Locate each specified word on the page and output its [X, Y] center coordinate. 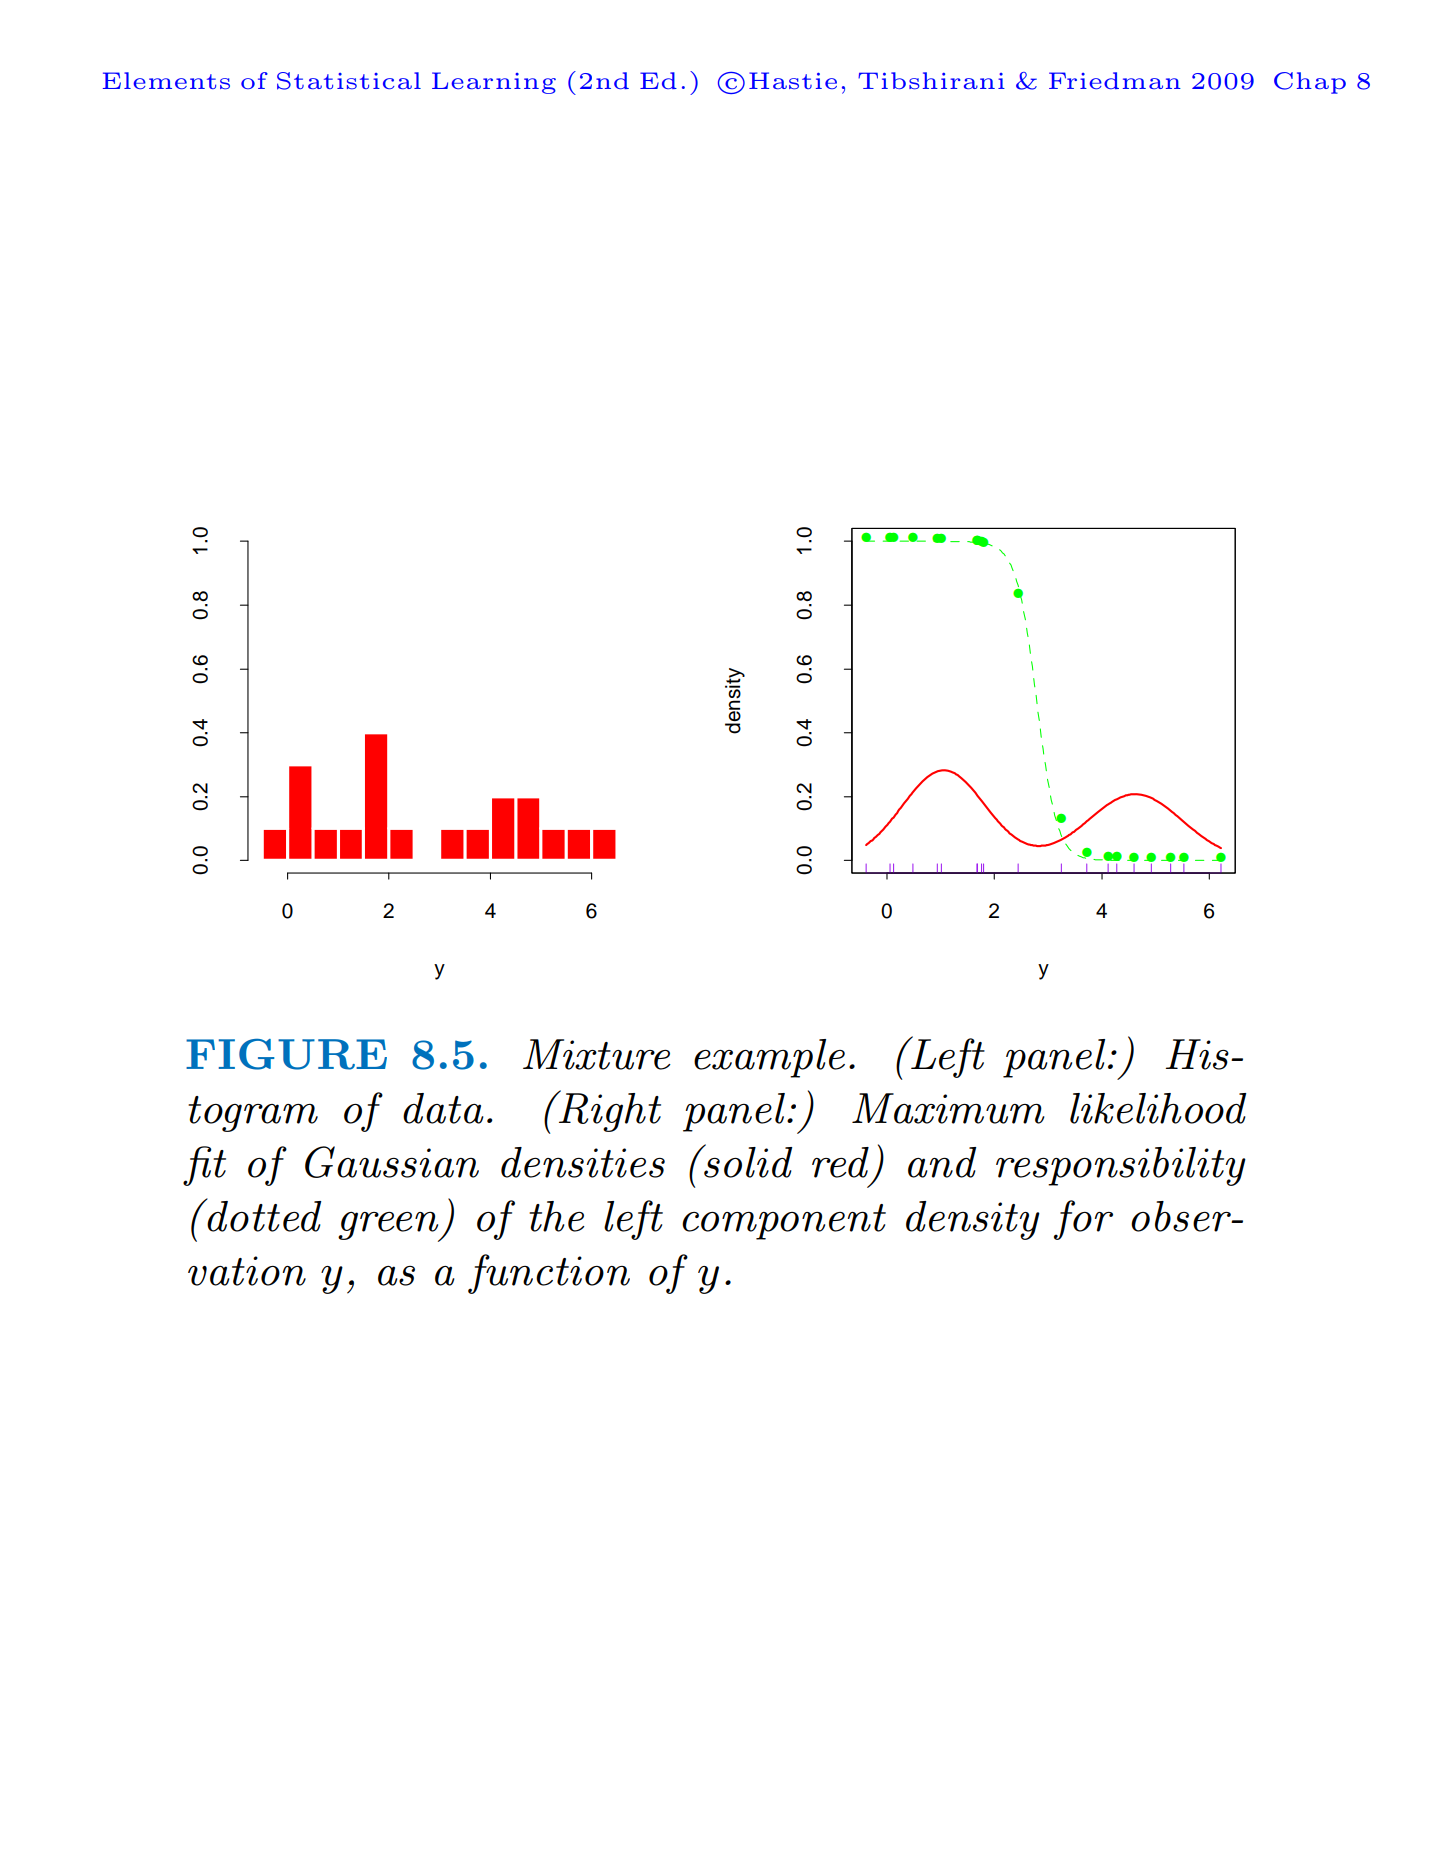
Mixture [597, 1054]
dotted [263, 1215]
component [784, 1222]
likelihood [1158, 1108]
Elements [166, 80]
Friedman [1115, 80]
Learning [494, 83]
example [769, 1058]
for [1083, 1220]
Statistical [349, 81]
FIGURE [286, 1054]
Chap [1310, 83]
